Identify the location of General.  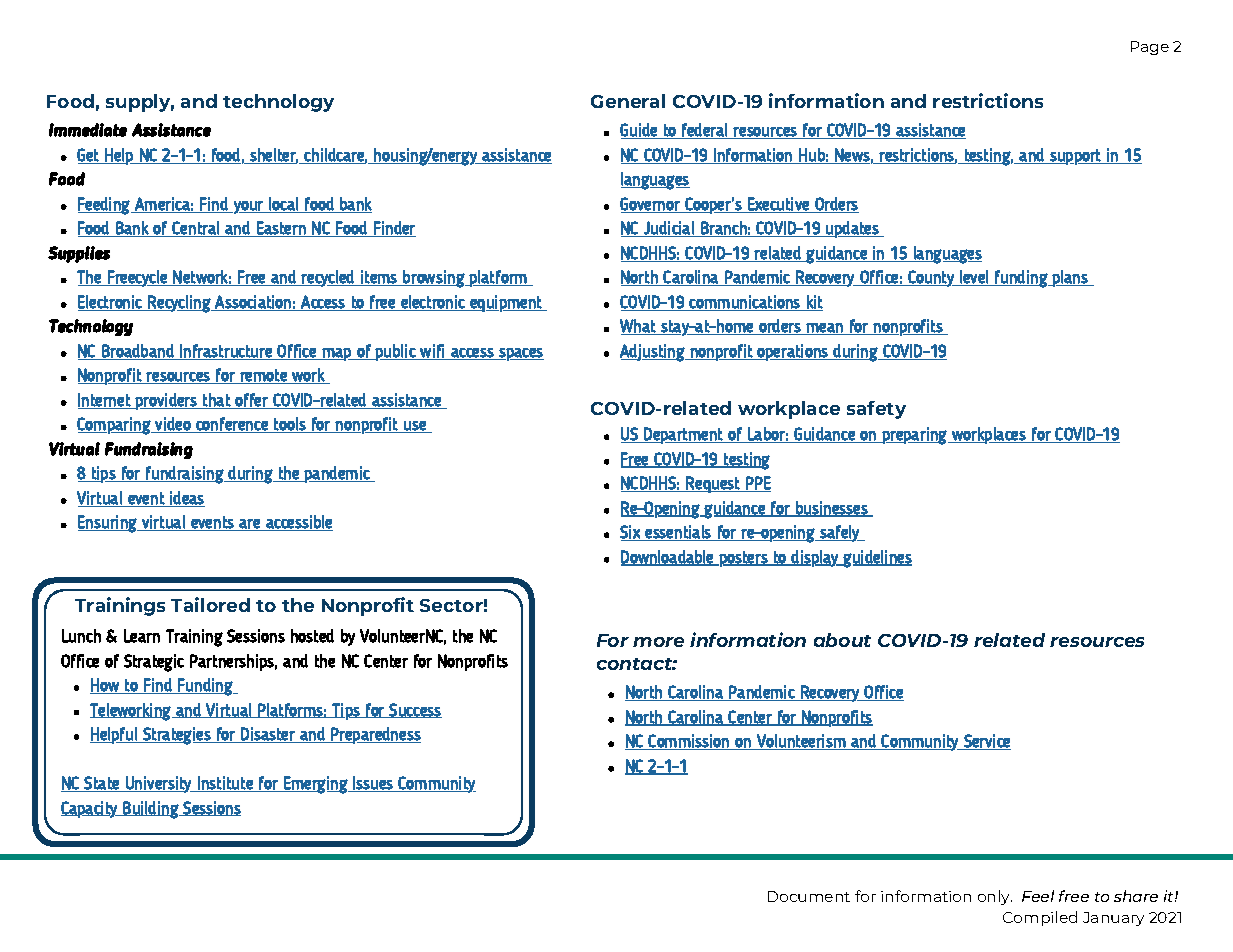
(628, 101).
